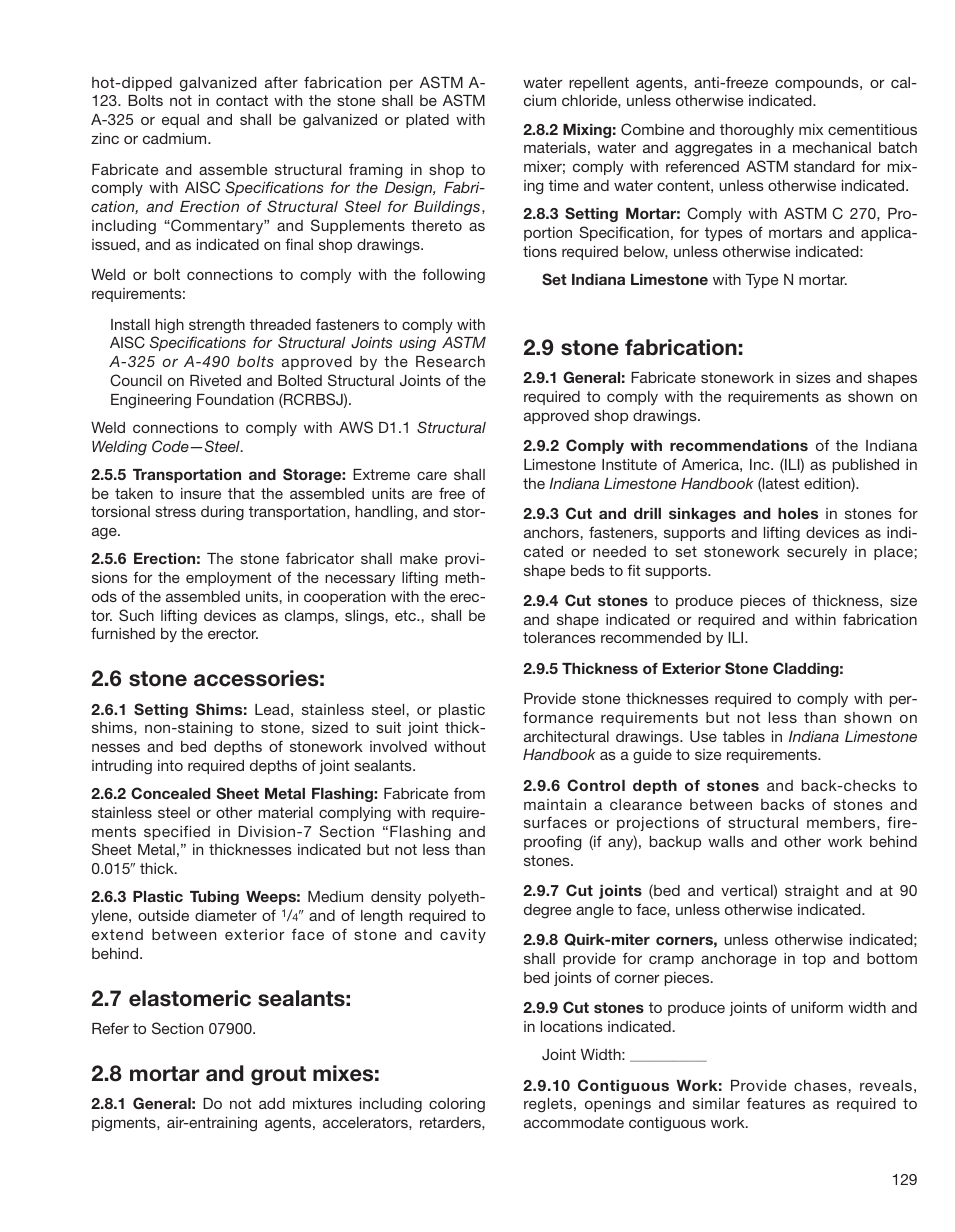 Image resolution: width=955 pixels, height=1232 pixels. What do you see at coordinates (457, 1105) in the screenshot?
I see `coloring` at bounding box center [457, 1105].
